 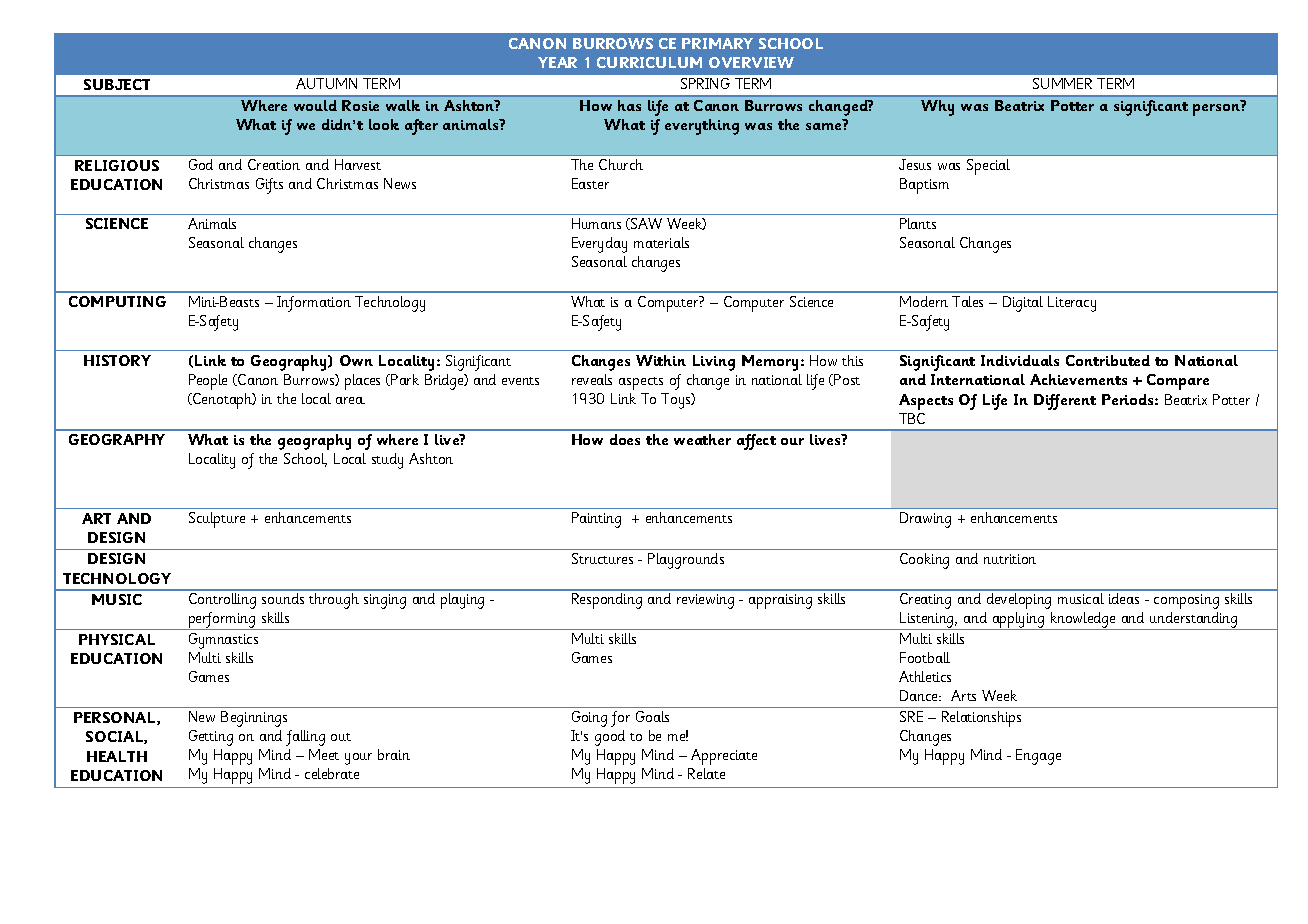 I want to click on Playgrounds, so click(x=686, y=561).
